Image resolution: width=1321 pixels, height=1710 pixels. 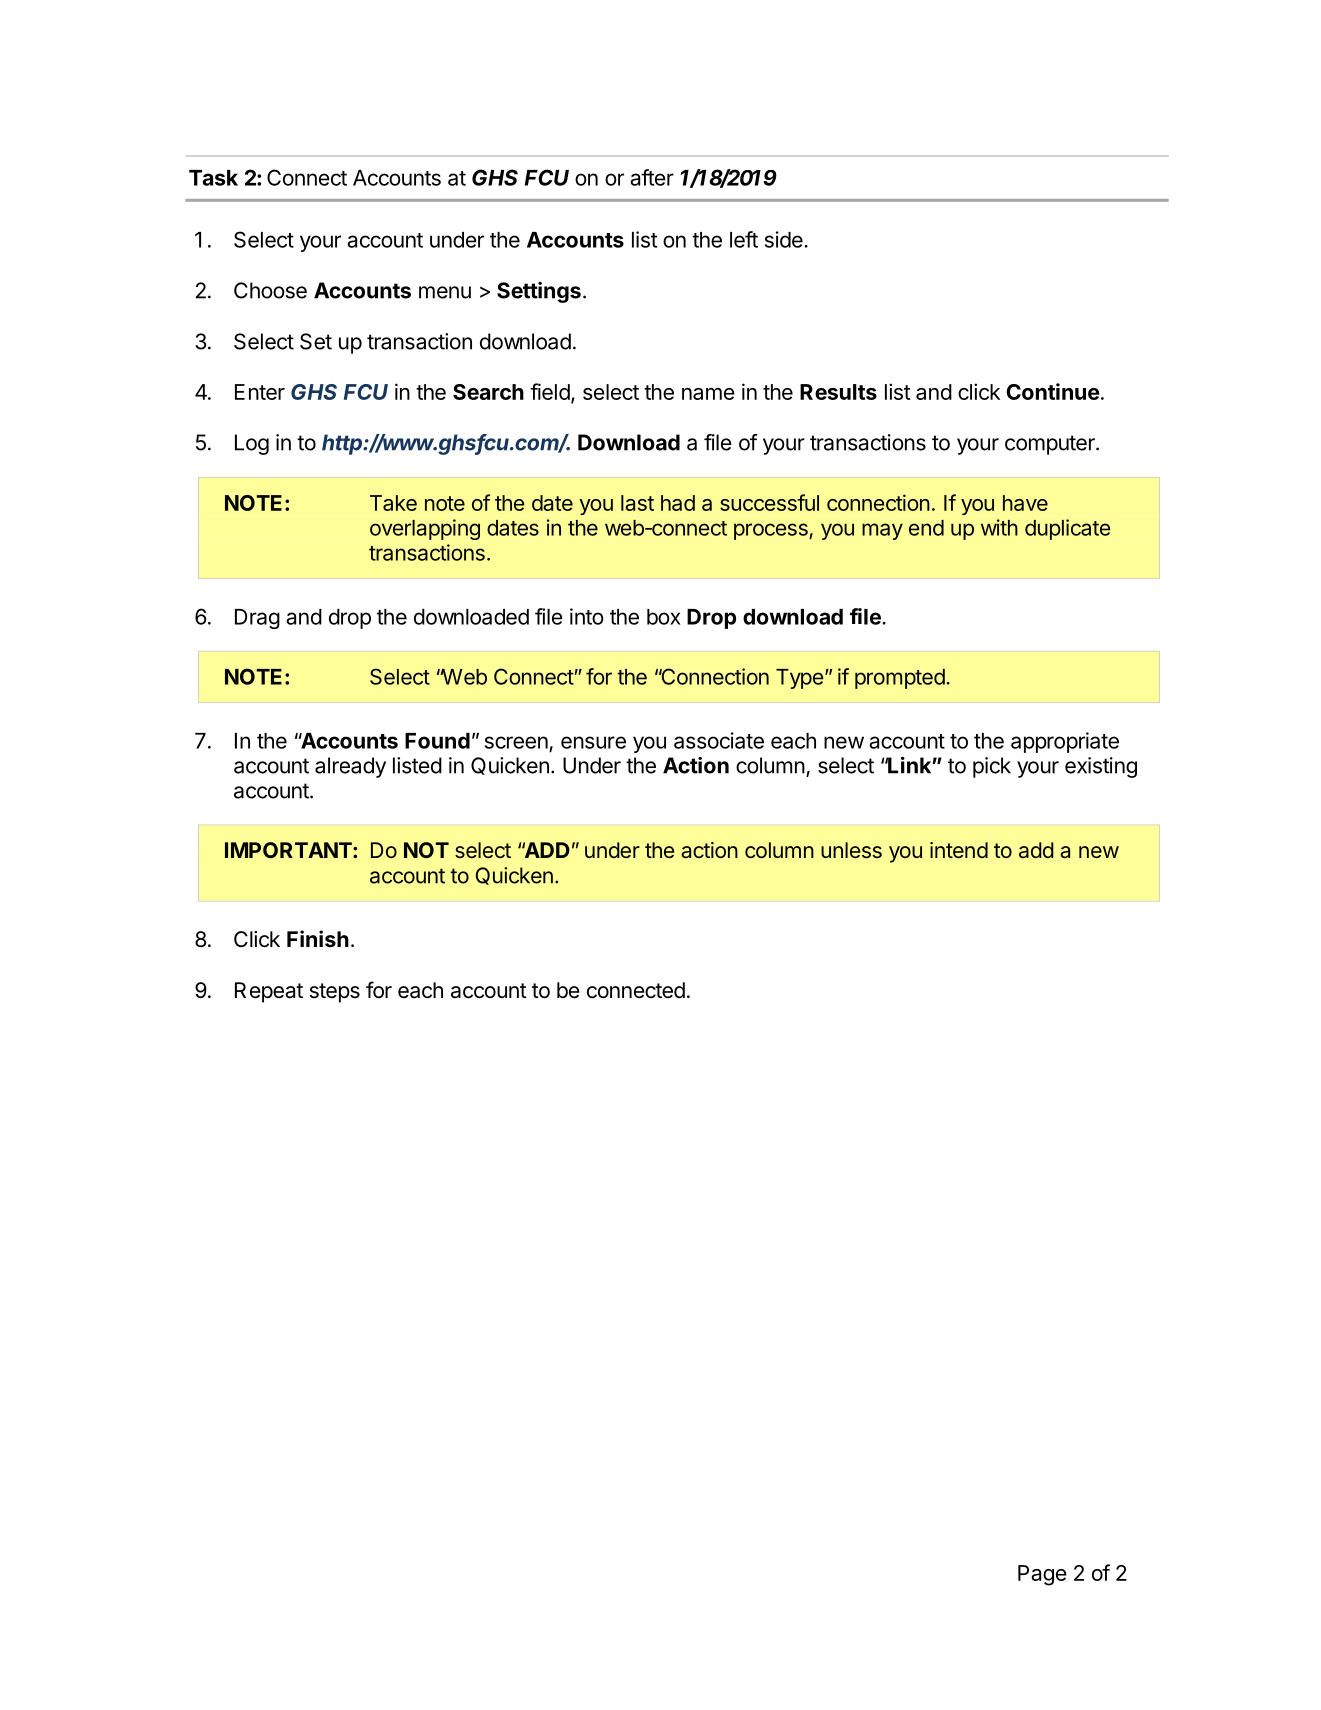 What do you see at coordinates (959, 850) in the screenshot?
I see `intend` at bounding box center [959, 850].
